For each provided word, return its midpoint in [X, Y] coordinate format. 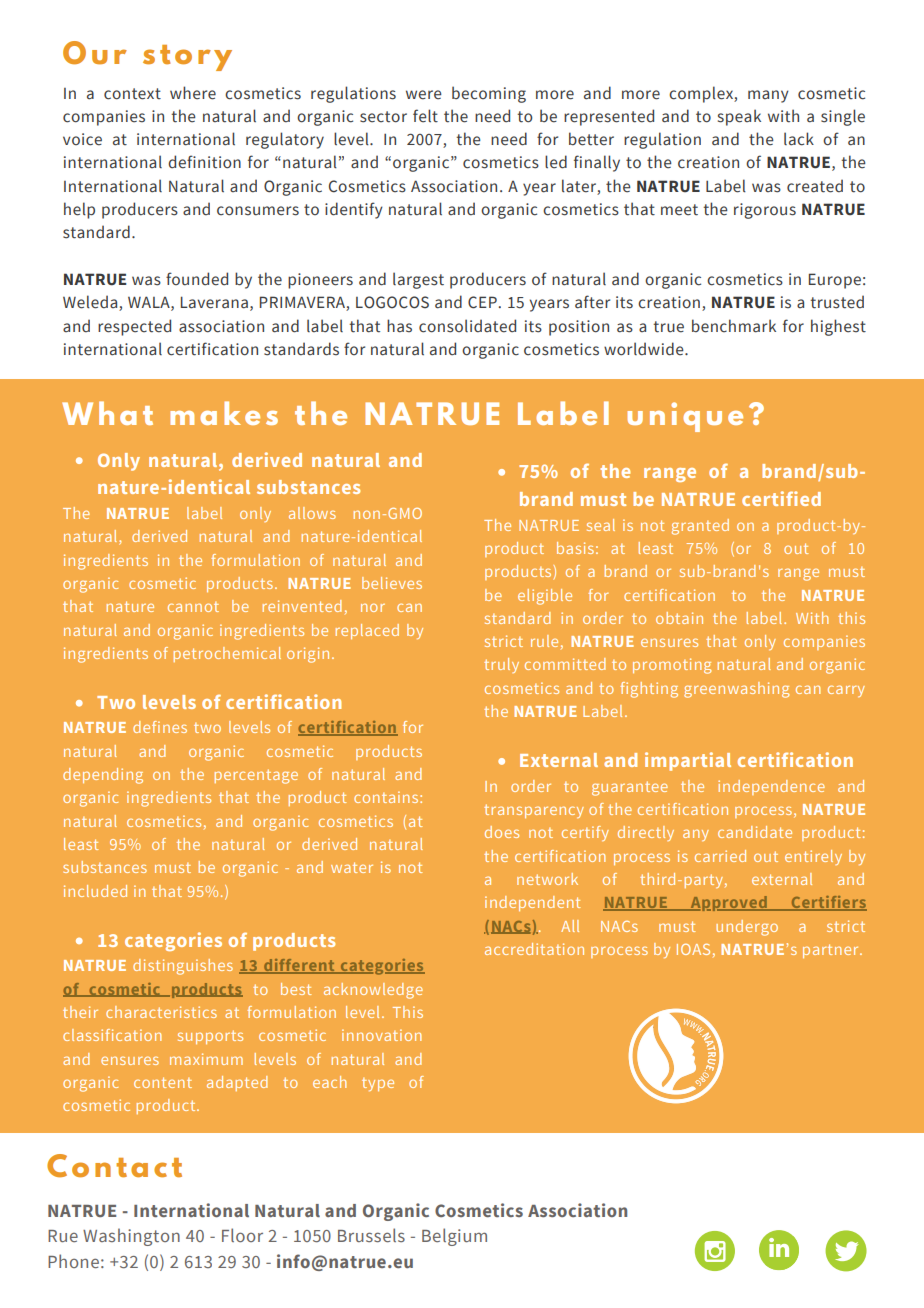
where [193, 93]
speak [739, 117]
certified [781, 498]
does [502, 832]
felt [425, 116]
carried [720, 856]
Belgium [454, 1237]
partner [832, 951]
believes [392, 583]
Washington [131, 1237]
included [95, 891]
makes [224, 413]
